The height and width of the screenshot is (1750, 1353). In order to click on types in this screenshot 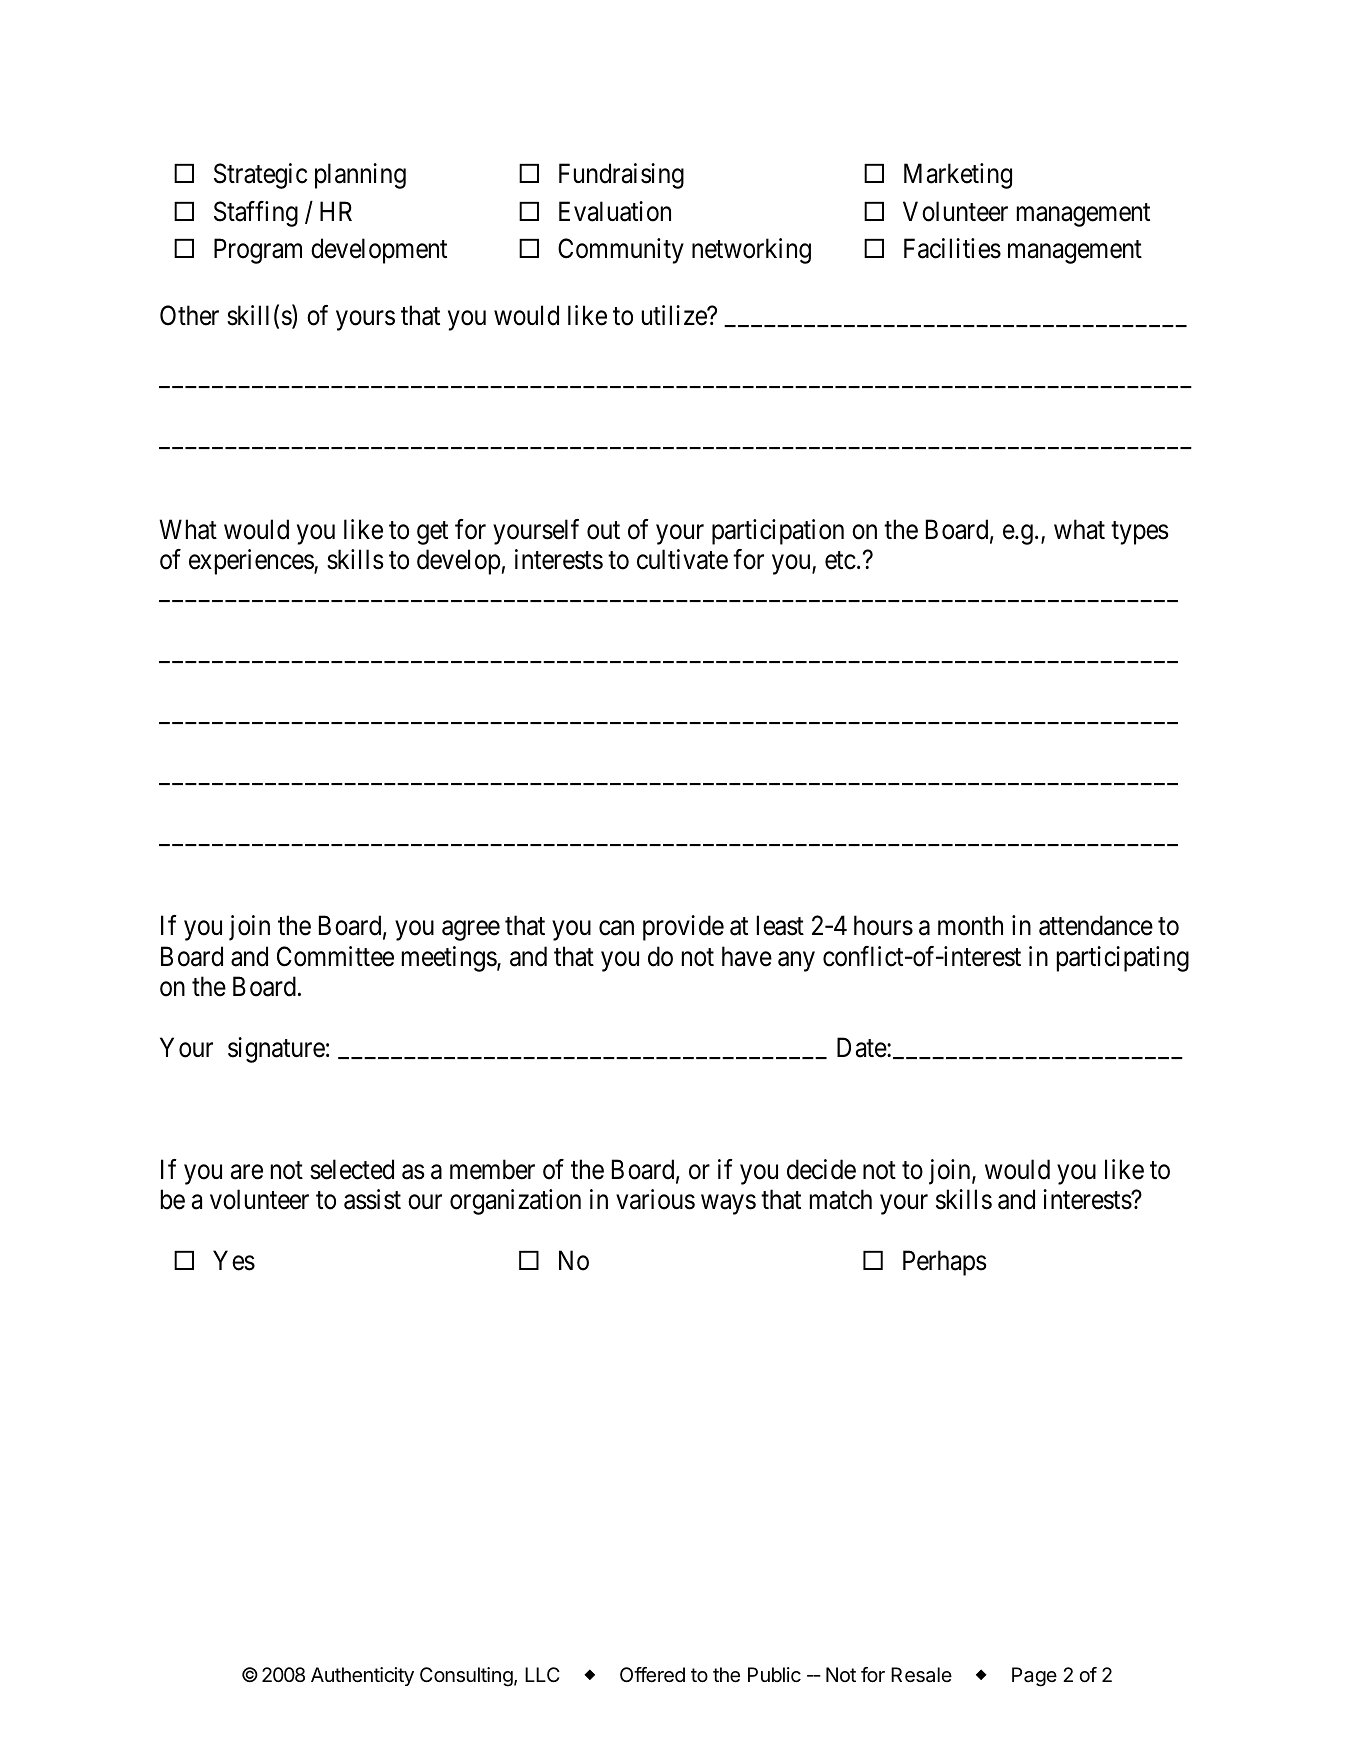, I will do `click(1140, 533)`.
